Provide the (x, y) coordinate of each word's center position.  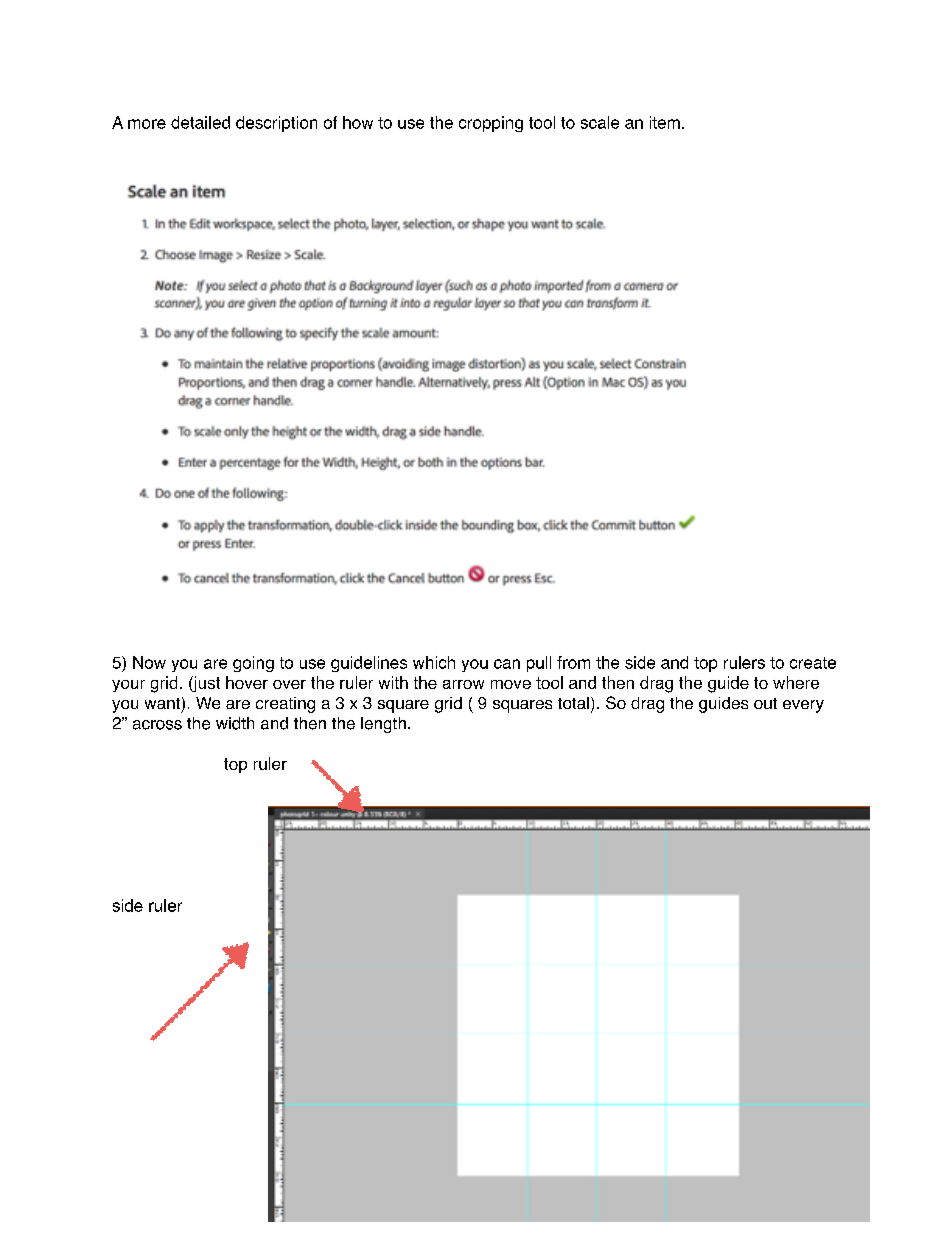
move (511, 684)
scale (600, 122)
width (235, 723)
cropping (491, 124)
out (765, 703)
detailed (200, 122)
